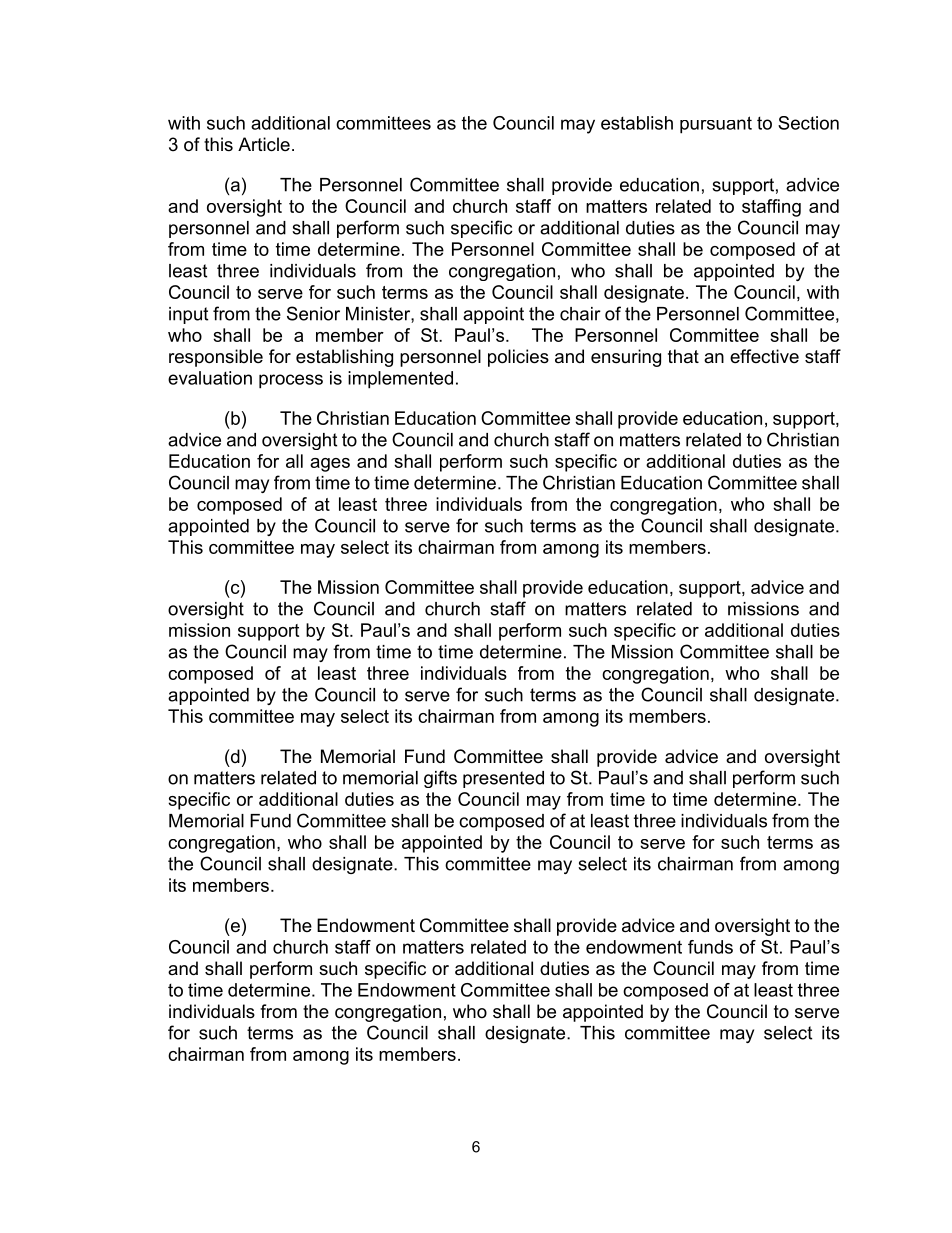 This document has height=1233, width=952. Describe the element at coordinates (440, 779) in the document. I see `gifts` at that location.
